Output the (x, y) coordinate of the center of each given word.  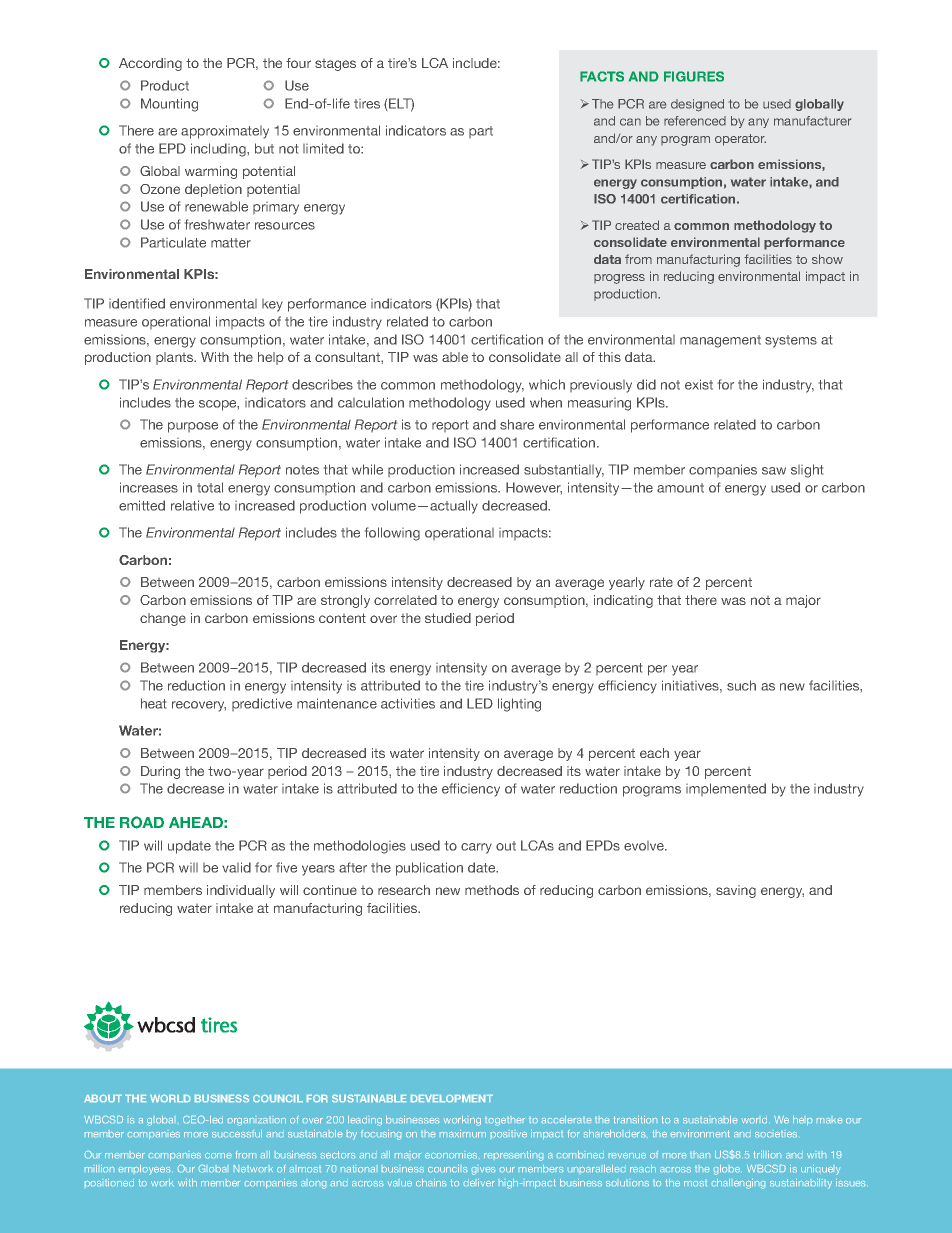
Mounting (169, 105)
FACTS (602, 76)
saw (774, 471)
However (534, 488)
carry (476, 848)
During (160, 772)
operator (740, 140)
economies (451, 1155)
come (218, 1155)
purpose (193, 427)
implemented (726, 789)
